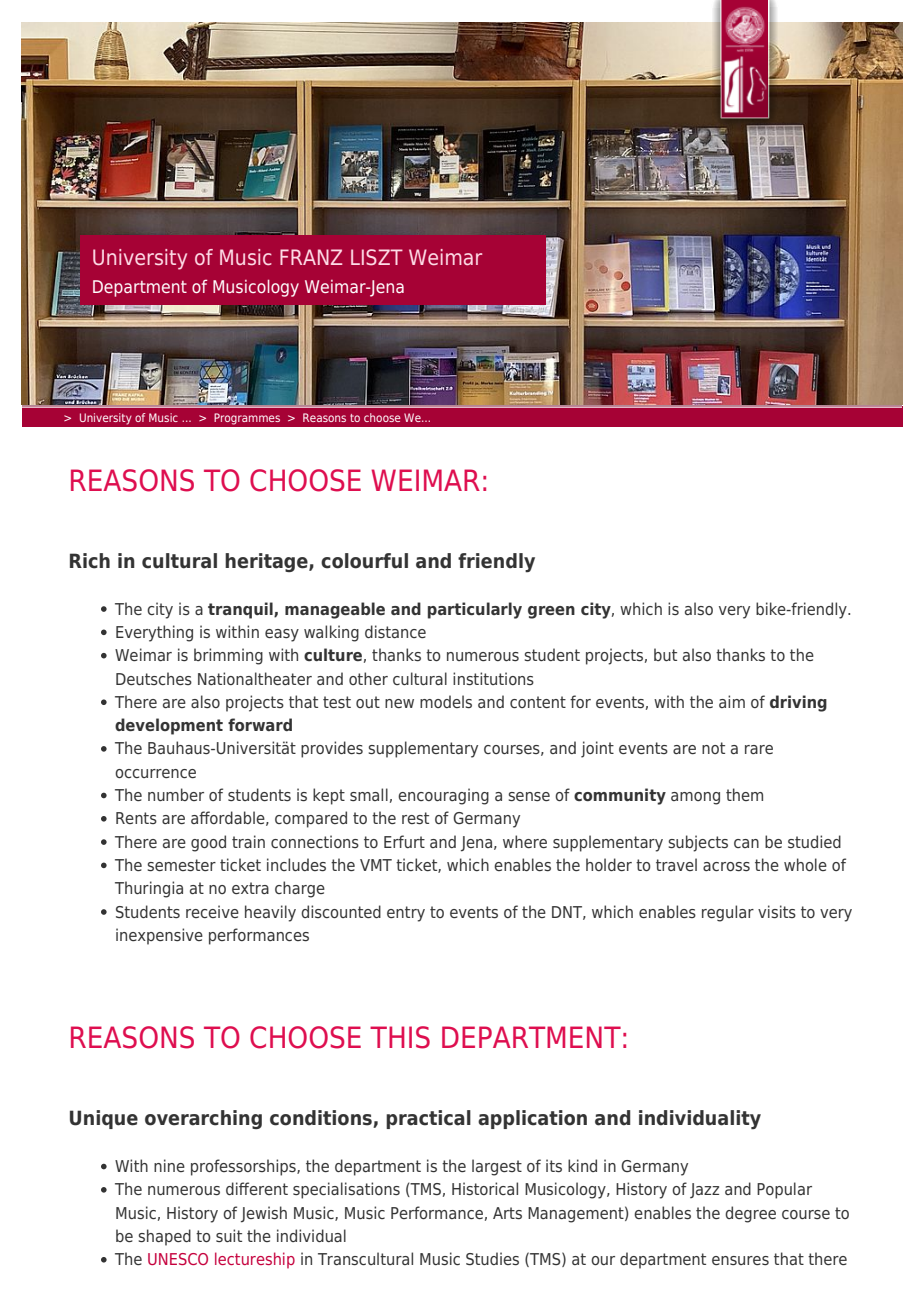 This page has width=924, height=1308. What do you see at coordinates (164, 1237) in the page?
I see `shaped` at bounding box center [164, 1237].
